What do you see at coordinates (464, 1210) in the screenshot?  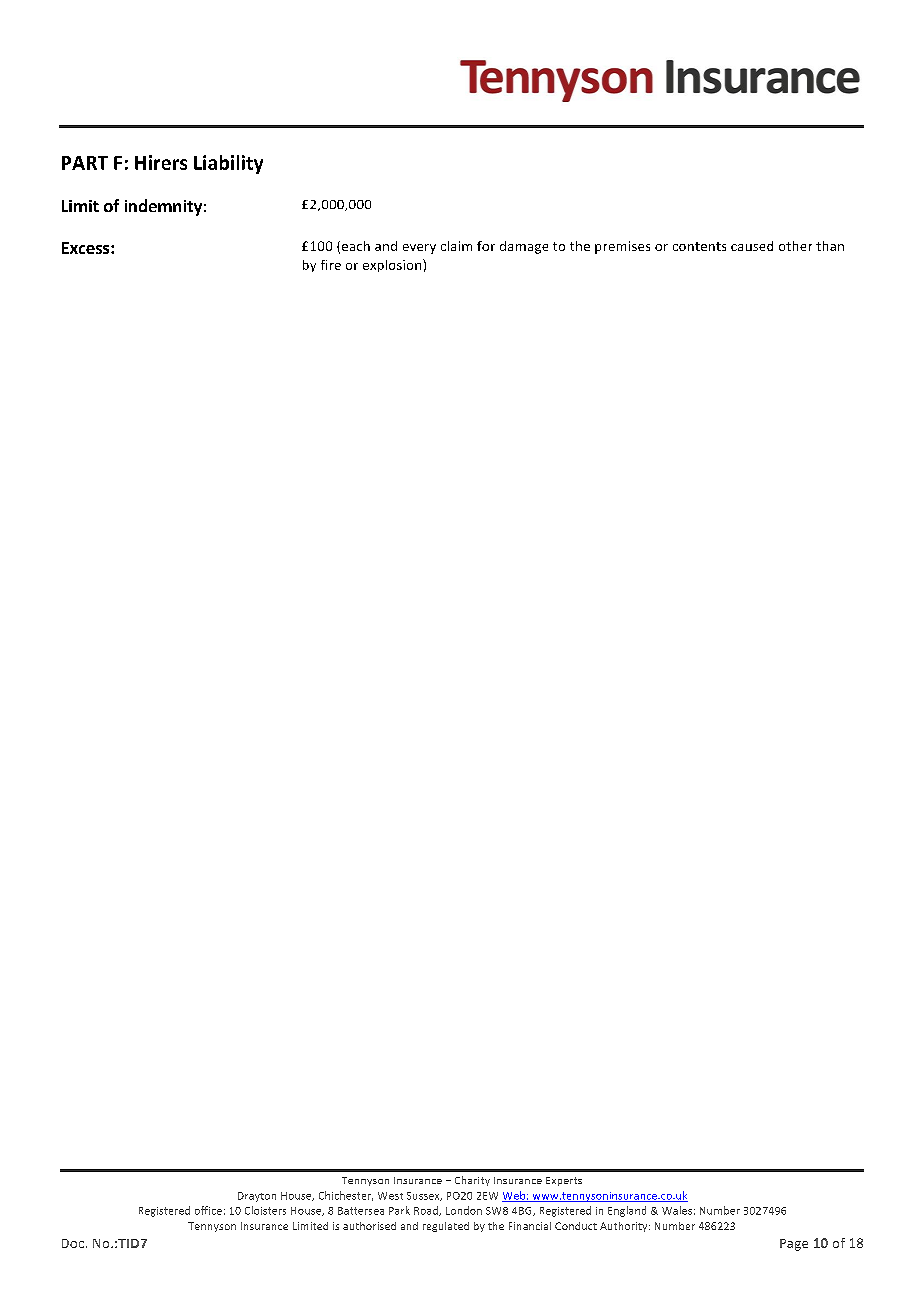 I see `London` at bounding box center [464, 1210].
